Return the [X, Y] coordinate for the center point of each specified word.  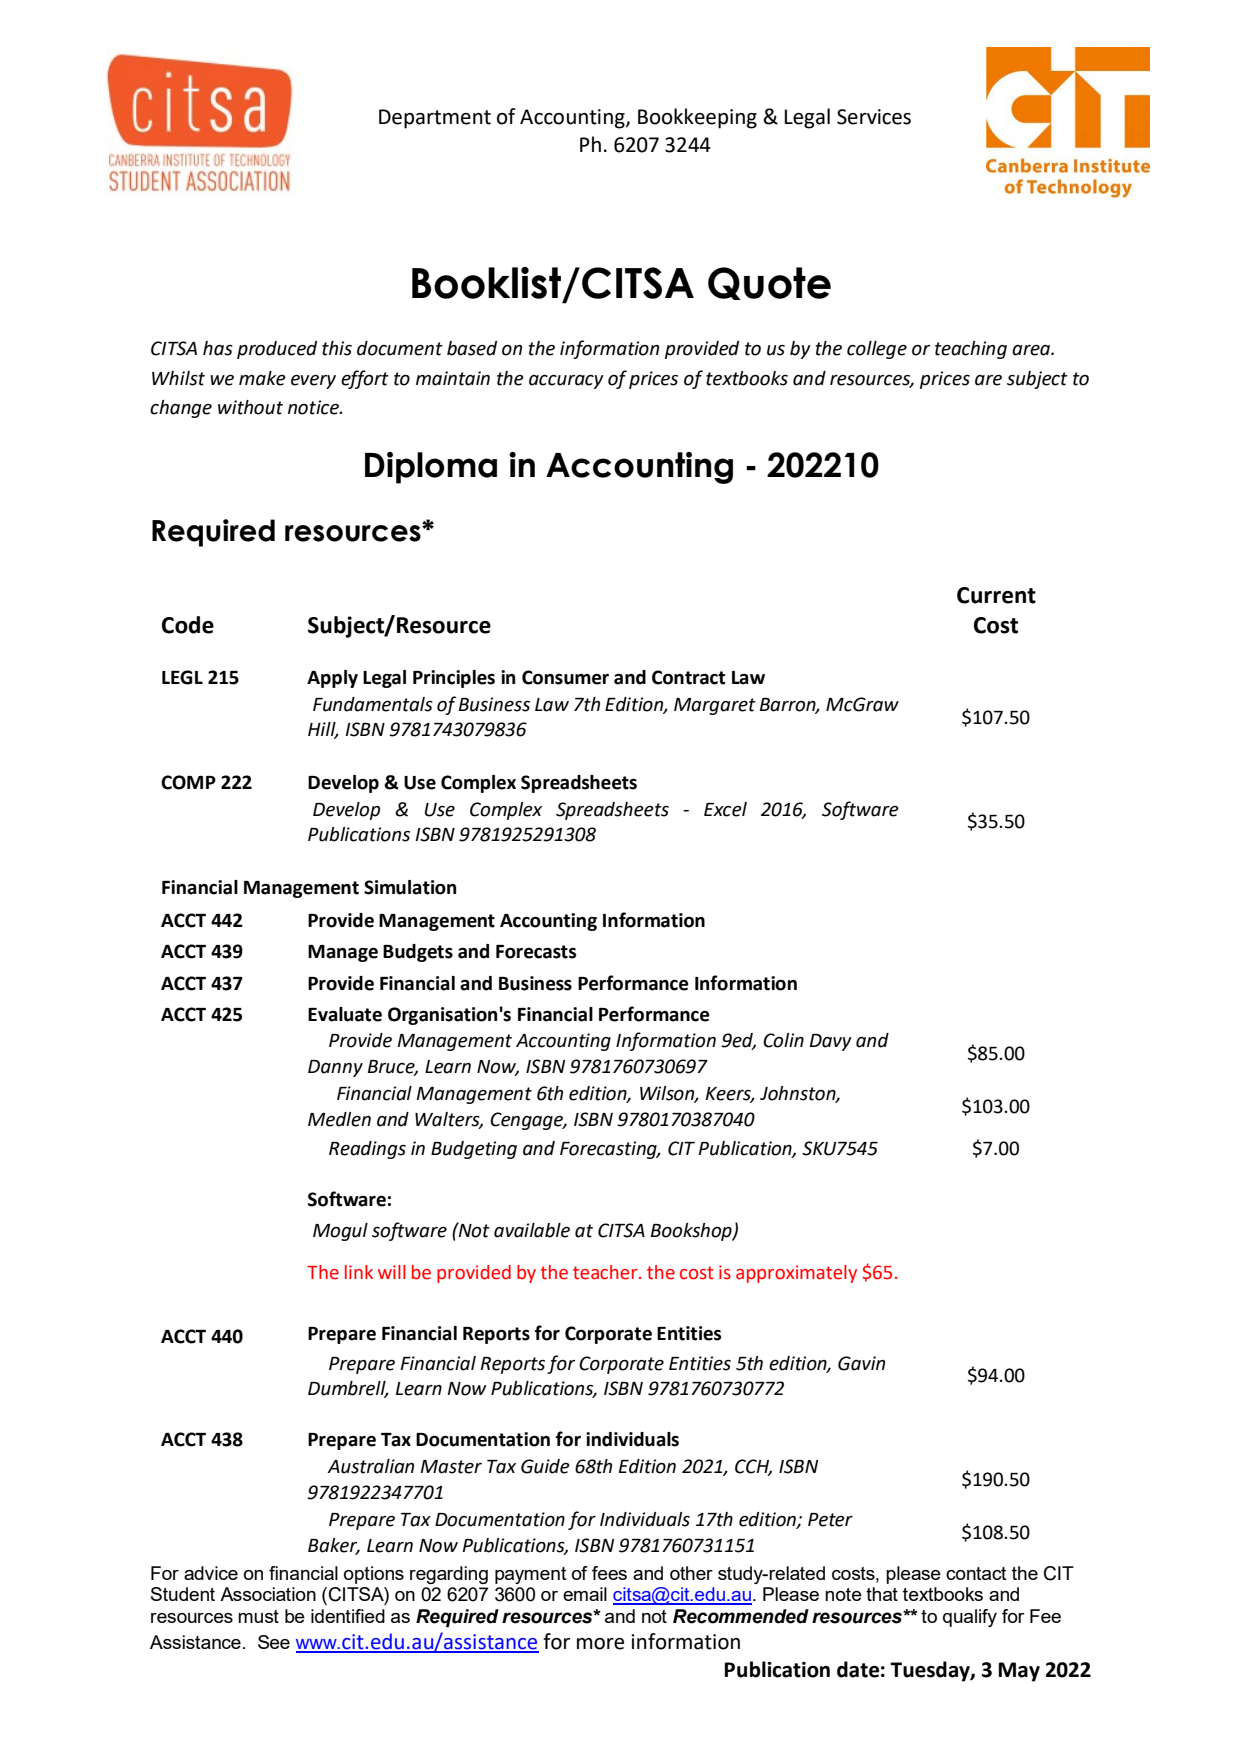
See [274, 1642]
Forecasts [536, 952]
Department [435, 119]
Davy [831, 1042]
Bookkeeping [697, 118]
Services [874, 117]
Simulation [410, 887]
